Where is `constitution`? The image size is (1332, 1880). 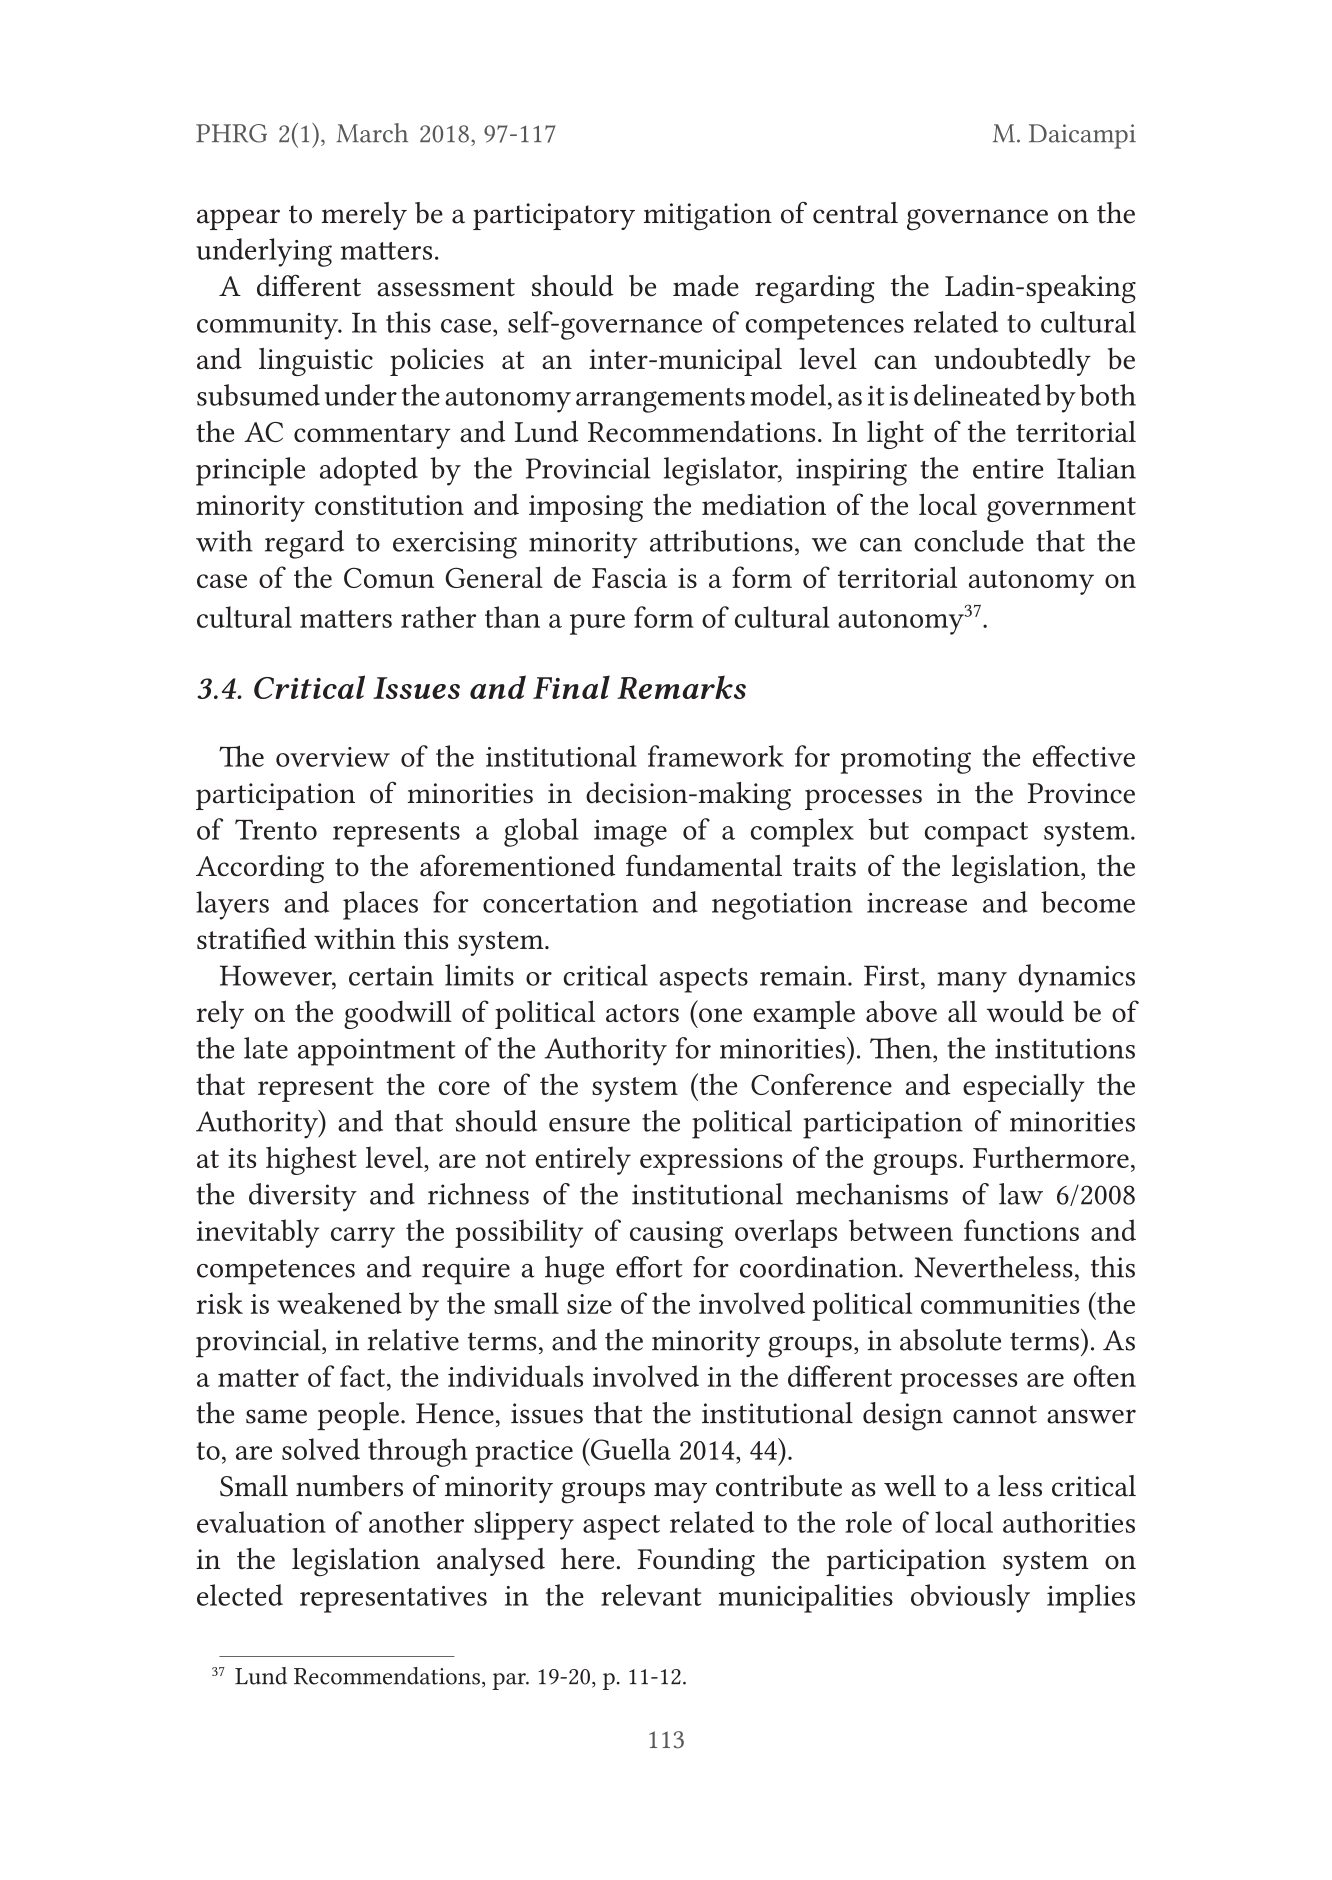 constitution is located at coordinates (389, 505).
